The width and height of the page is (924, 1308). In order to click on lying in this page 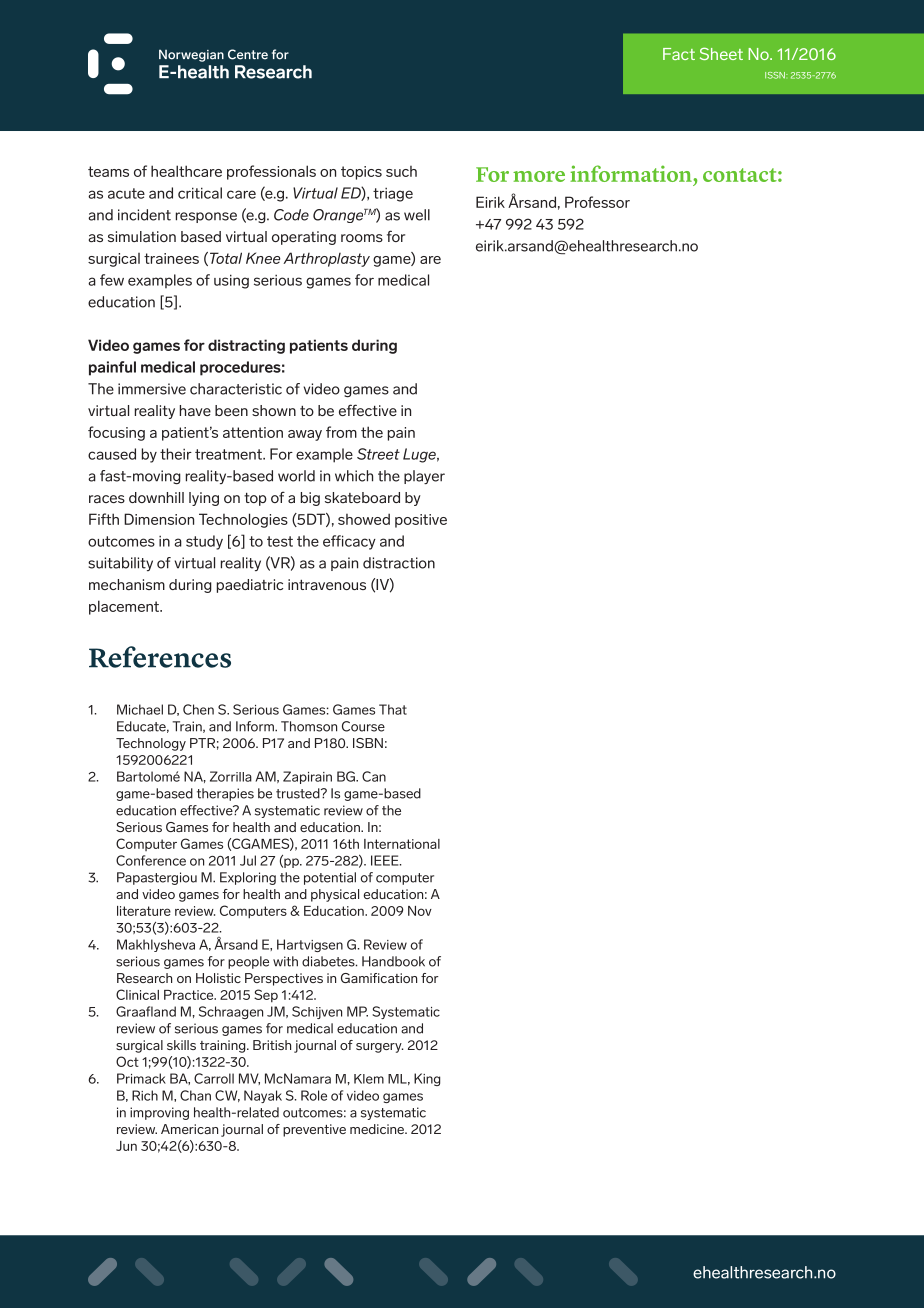, I will do `click(204, 499)`.
